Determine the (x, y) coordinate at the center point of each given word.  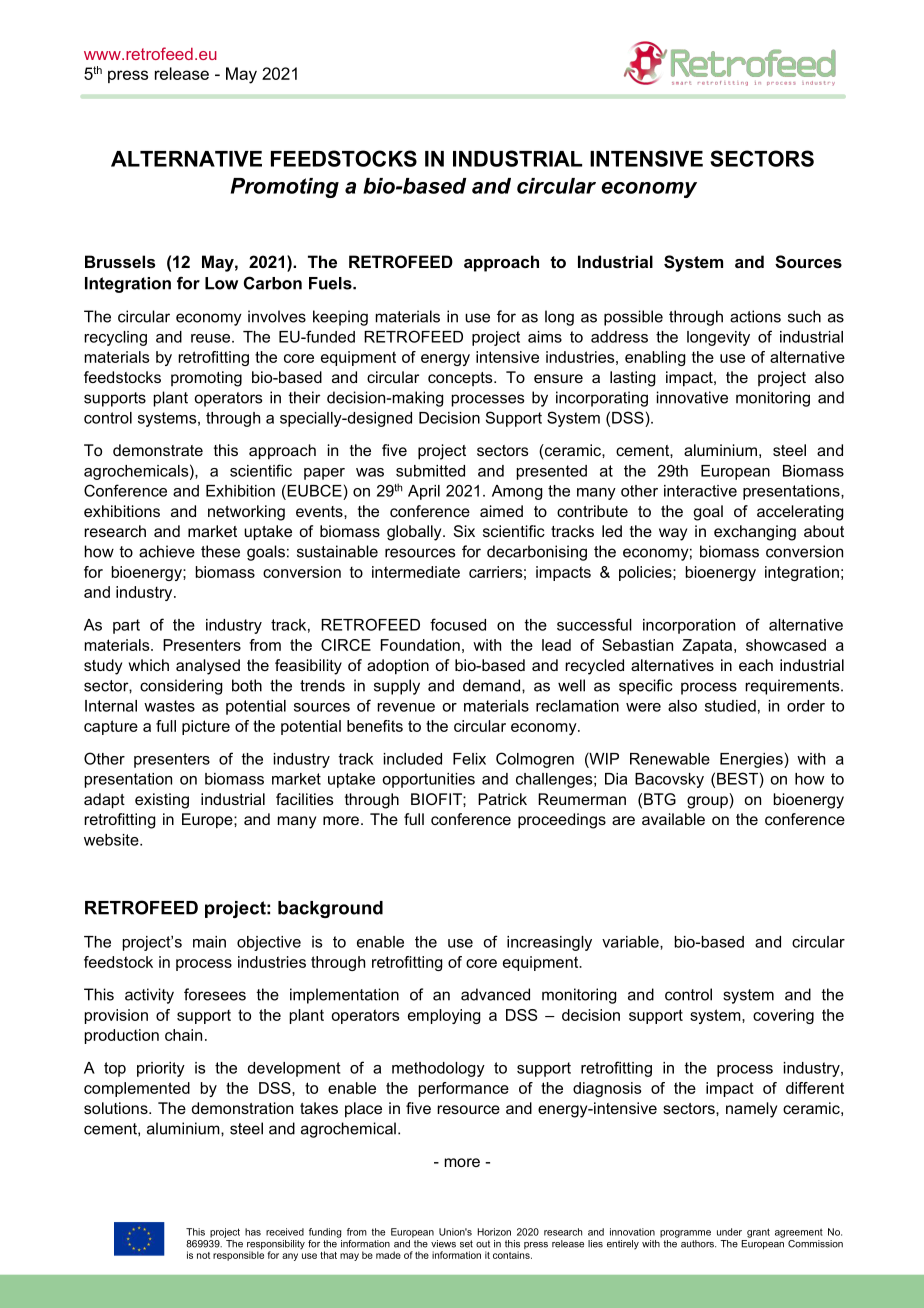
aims (545, 337)
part (126, 626)
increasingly (549, 943)
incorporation (689, 626)
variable (631, 942)
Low (221, 283)
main (209, 942)
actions (755, 316)
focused (458, 624)
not (203, 1255)
